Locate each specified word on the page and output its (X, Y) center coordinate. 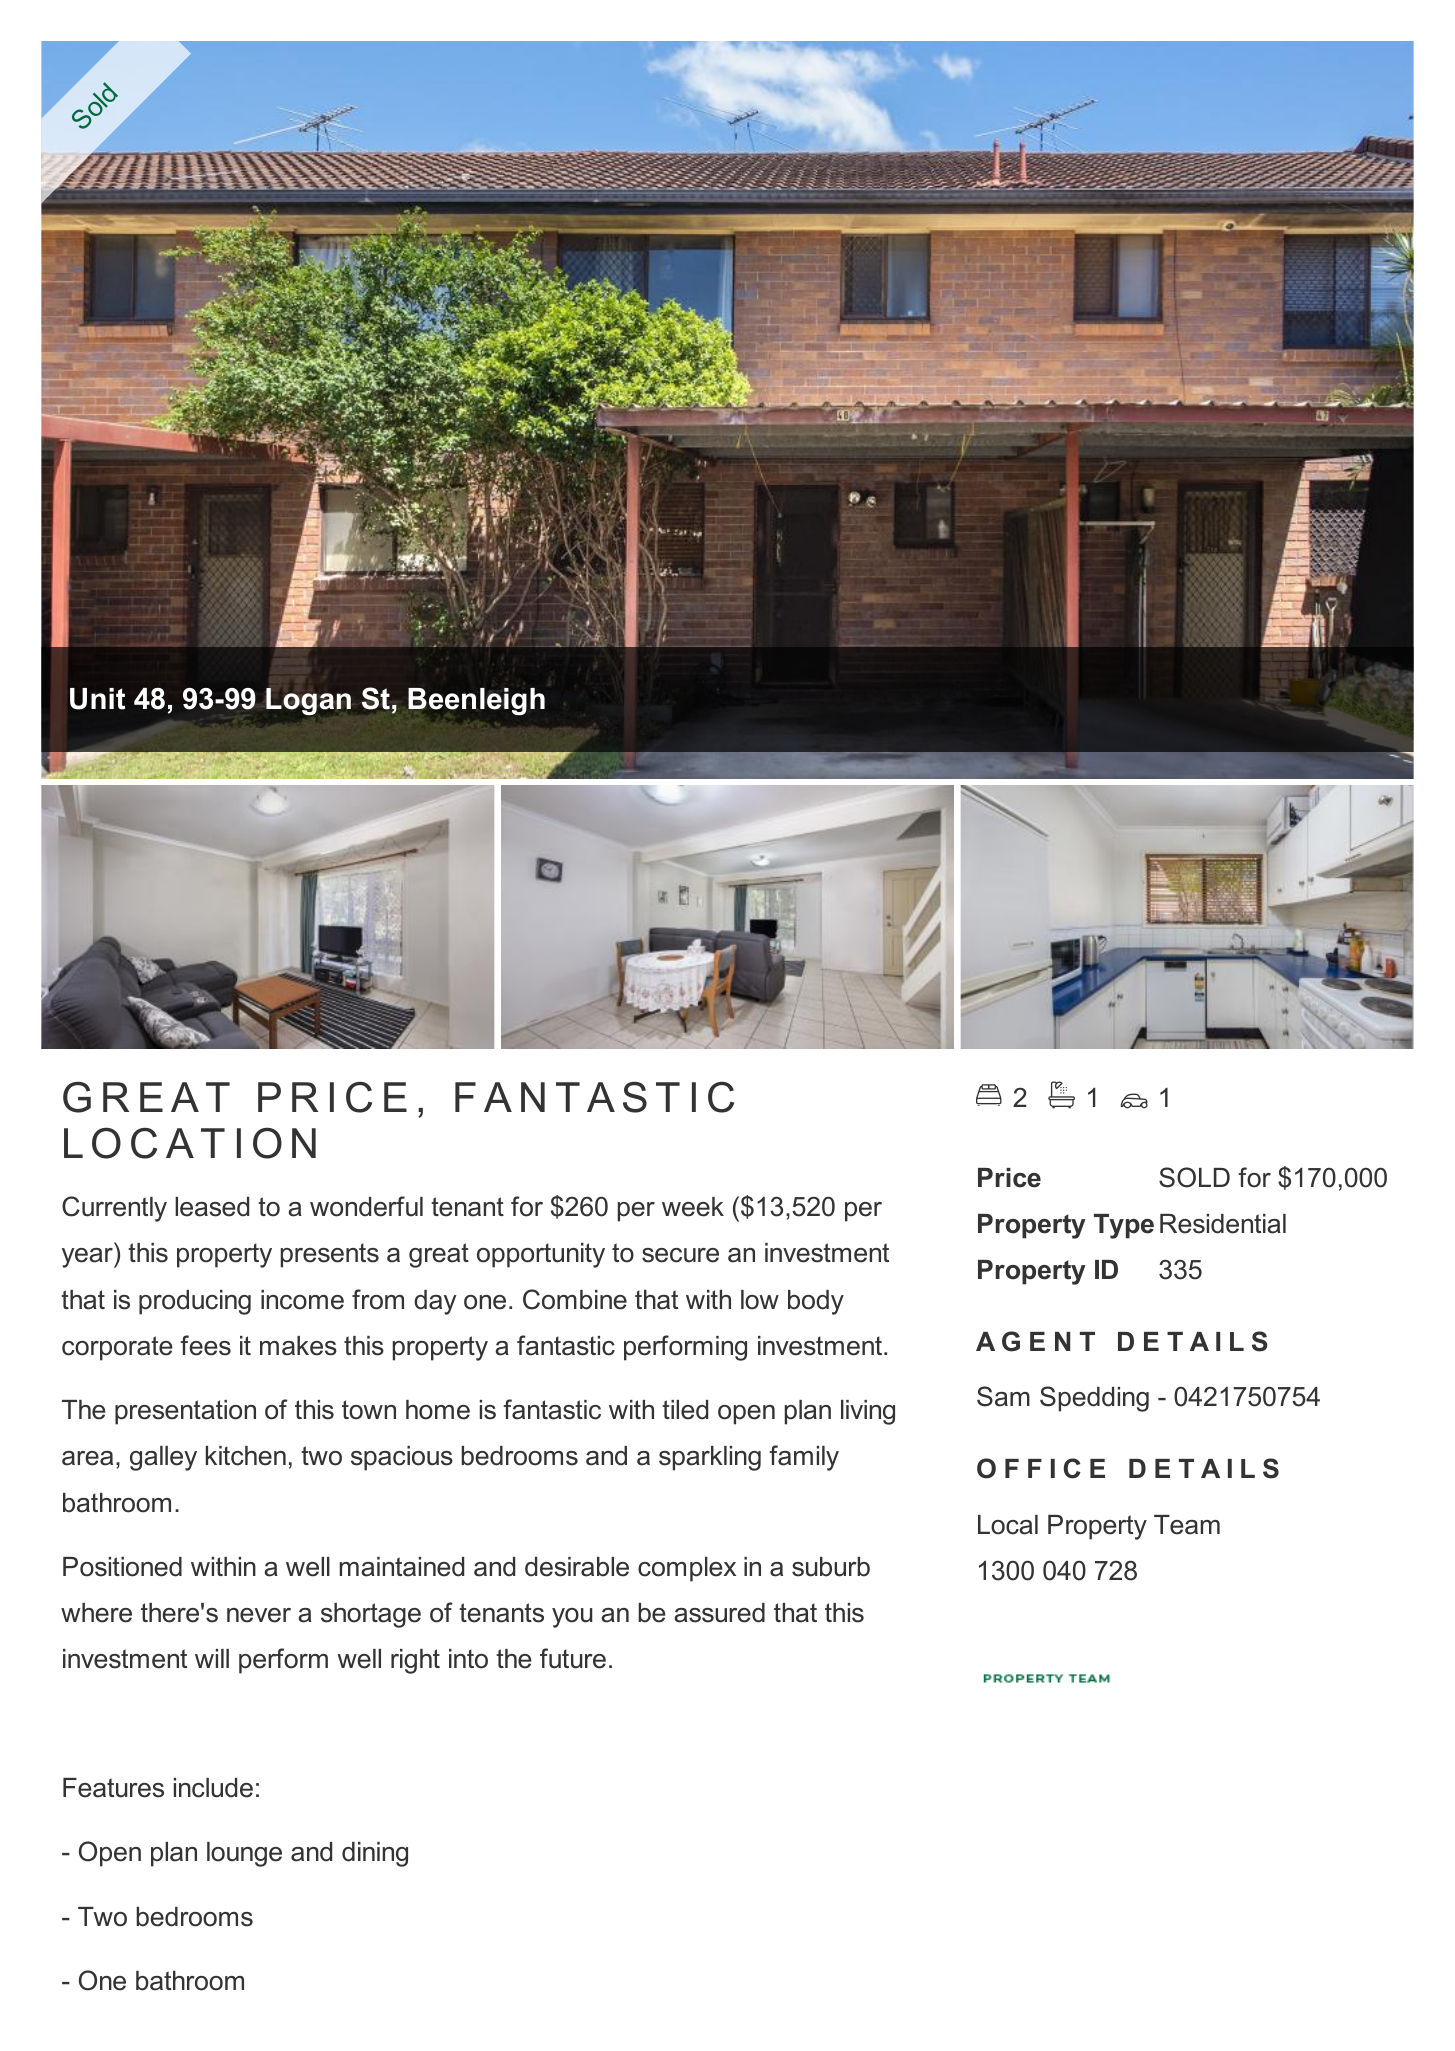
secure (680, 1255)
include (213, 1788)
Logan (308, 701)
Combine (575, 1299)
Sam (1003, 1396)
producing (195, 1302)
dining (375, 1854)
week (693, 1207)
